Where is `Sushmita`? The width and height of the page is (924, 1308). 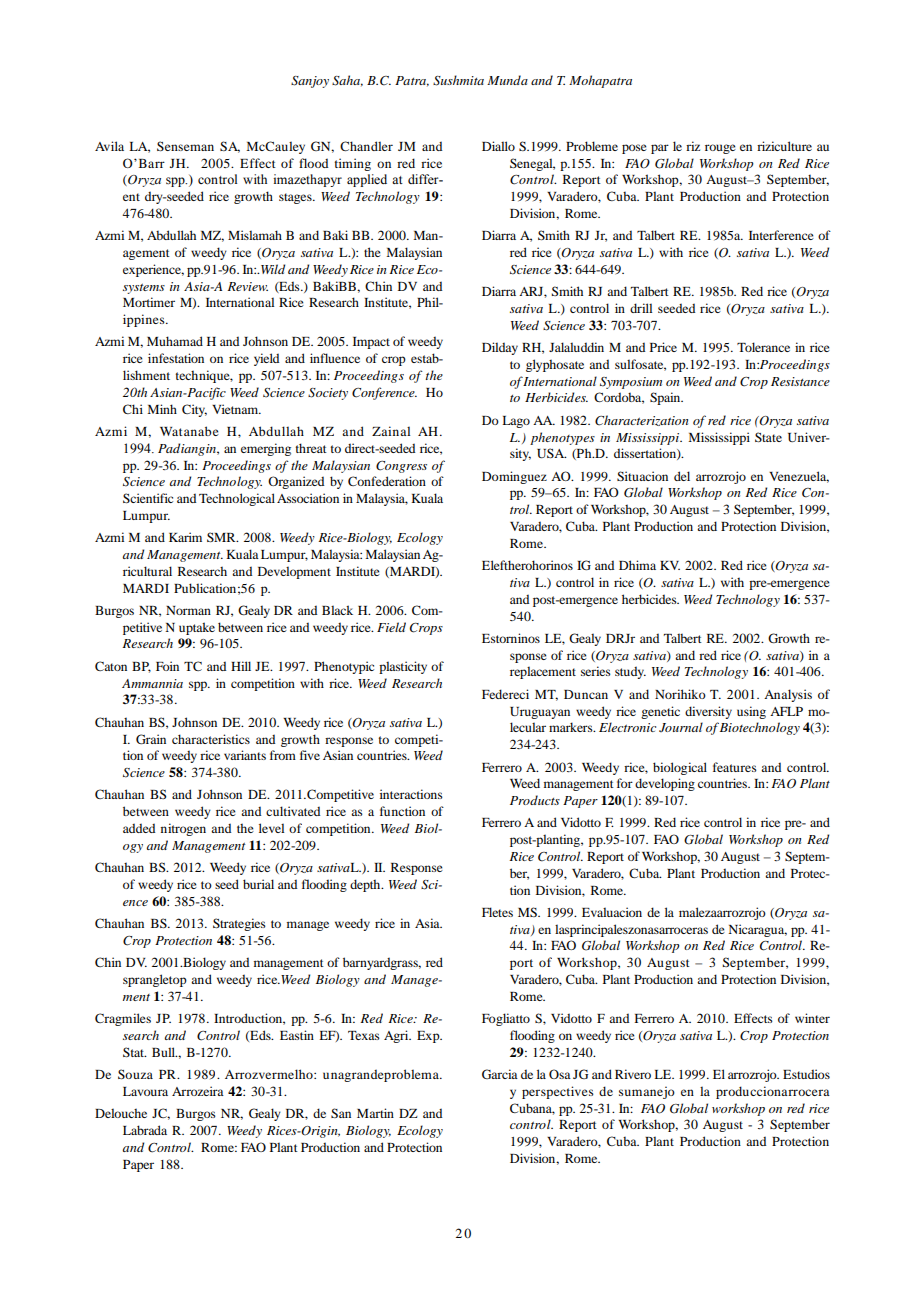 Sushmita is located at coordinates (458, 80).
